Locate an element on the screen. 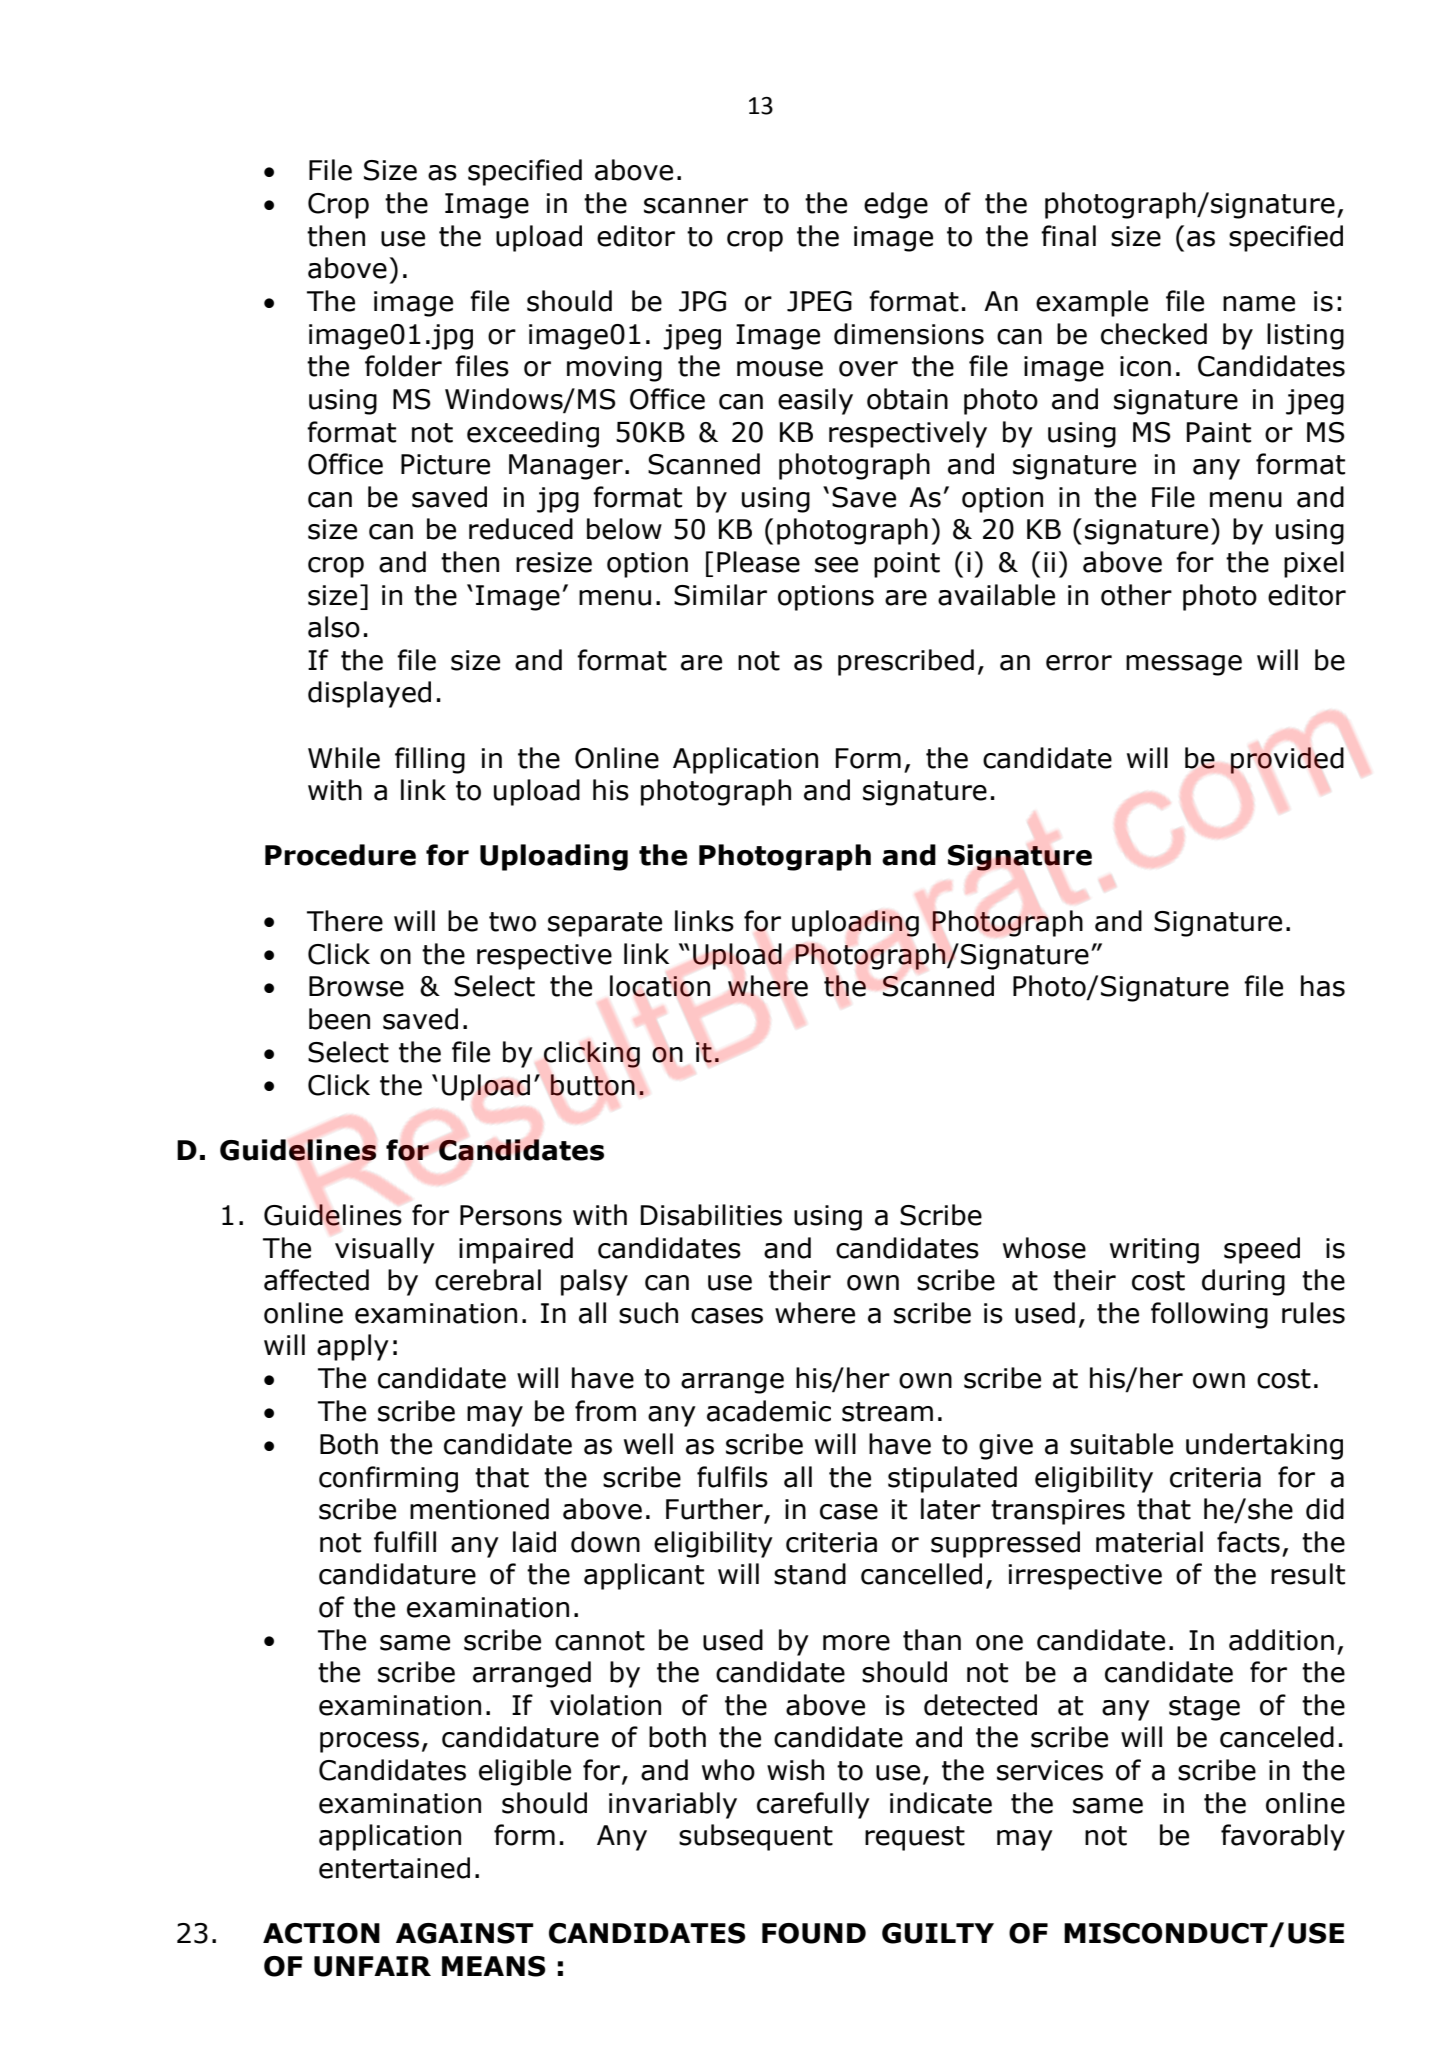 Image resolution: width=1450 pixels, height=2050 pixels. name is located at coordinates (1259, 304).
